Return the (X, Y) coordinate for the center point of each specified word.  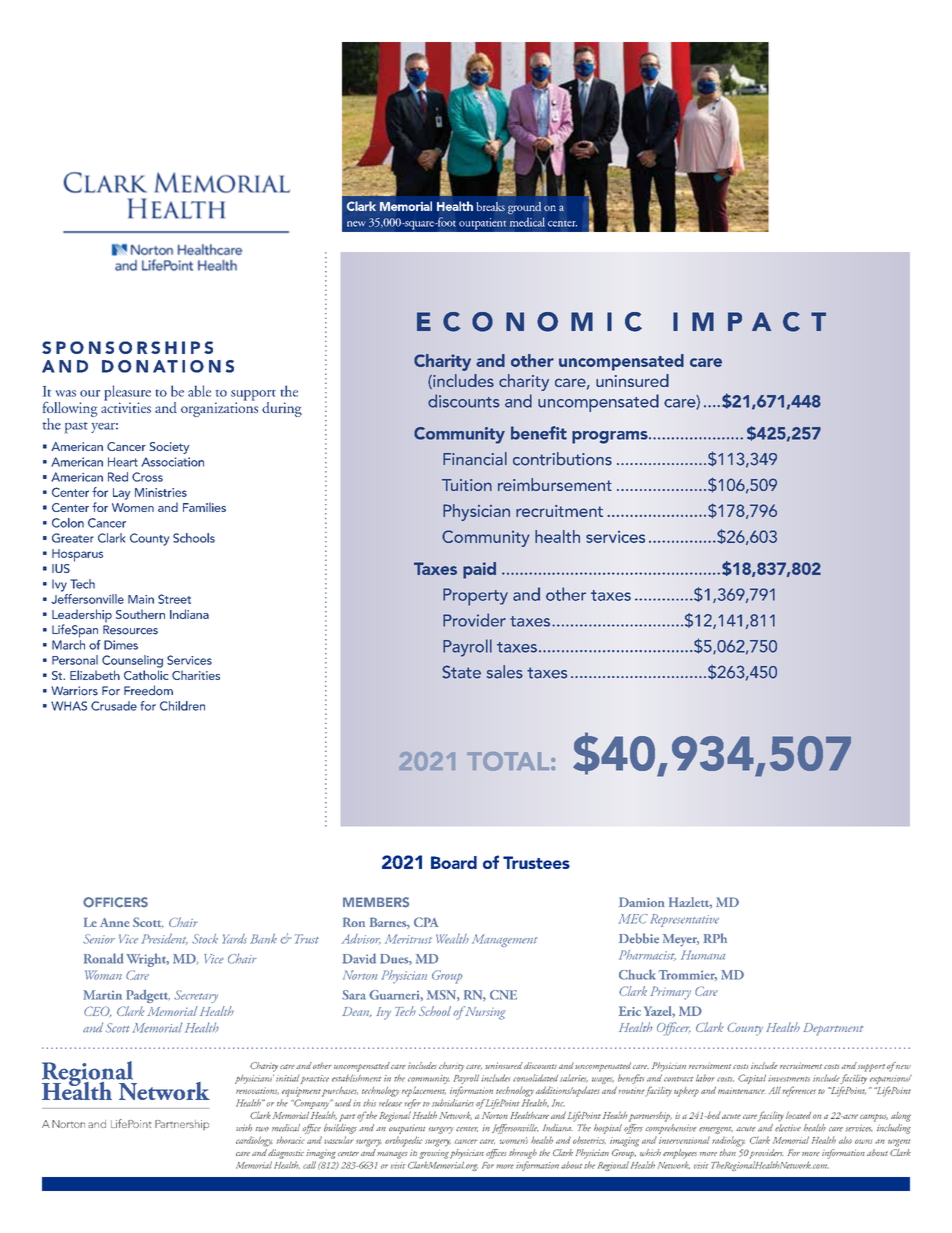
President (164, 939)
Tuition (467, 485)
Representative (684, 920)
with (244, 1127)
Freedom (148, 690)
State (461, 672)
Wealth (452, 938)
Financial (475, 459)
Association (172, 462)
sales (505, 672)
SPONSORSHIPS (127, 347)
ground (524, 208)
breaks (490, 206)
